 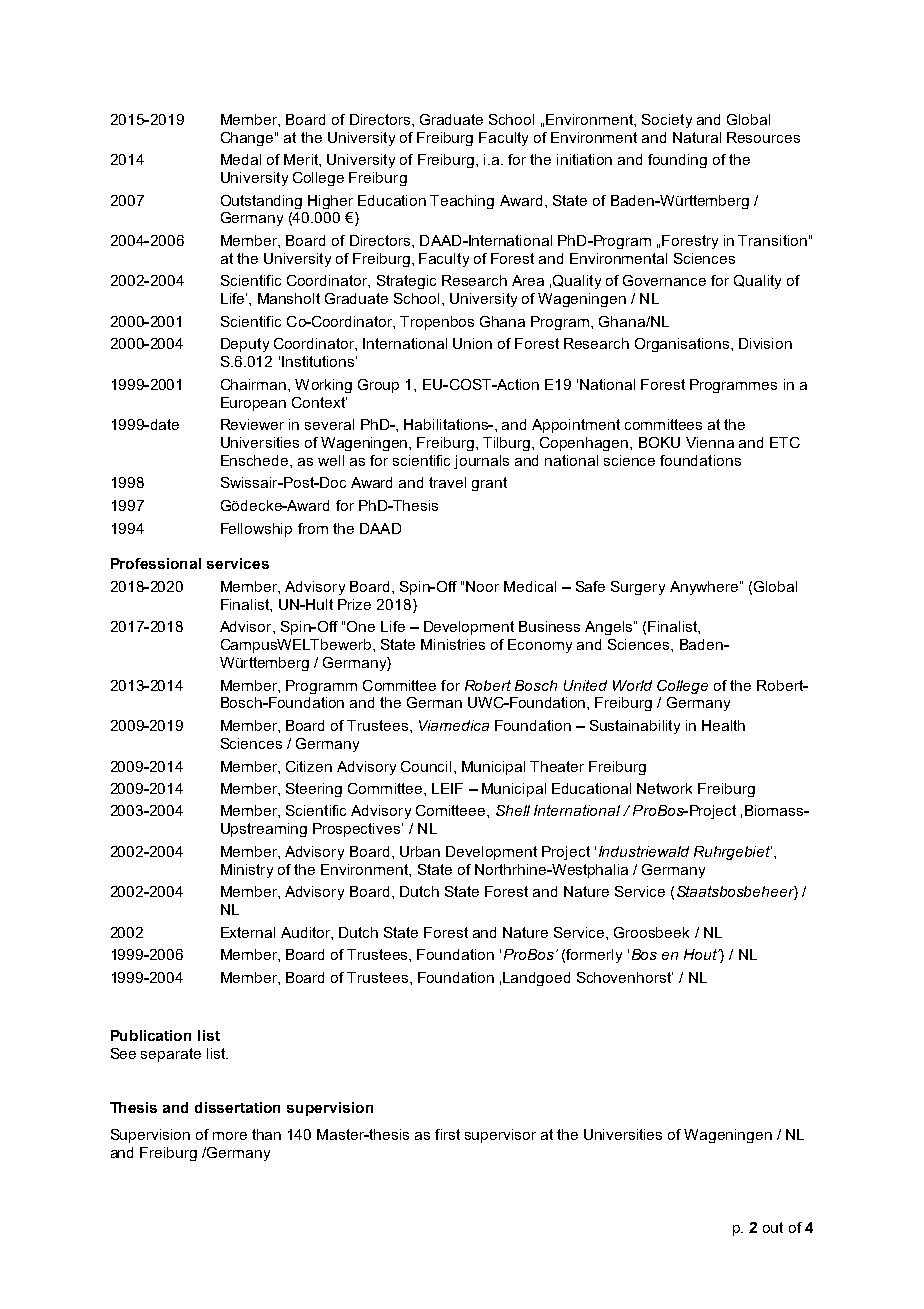 I want to click on Teaching, so click(x=462, y=202).
